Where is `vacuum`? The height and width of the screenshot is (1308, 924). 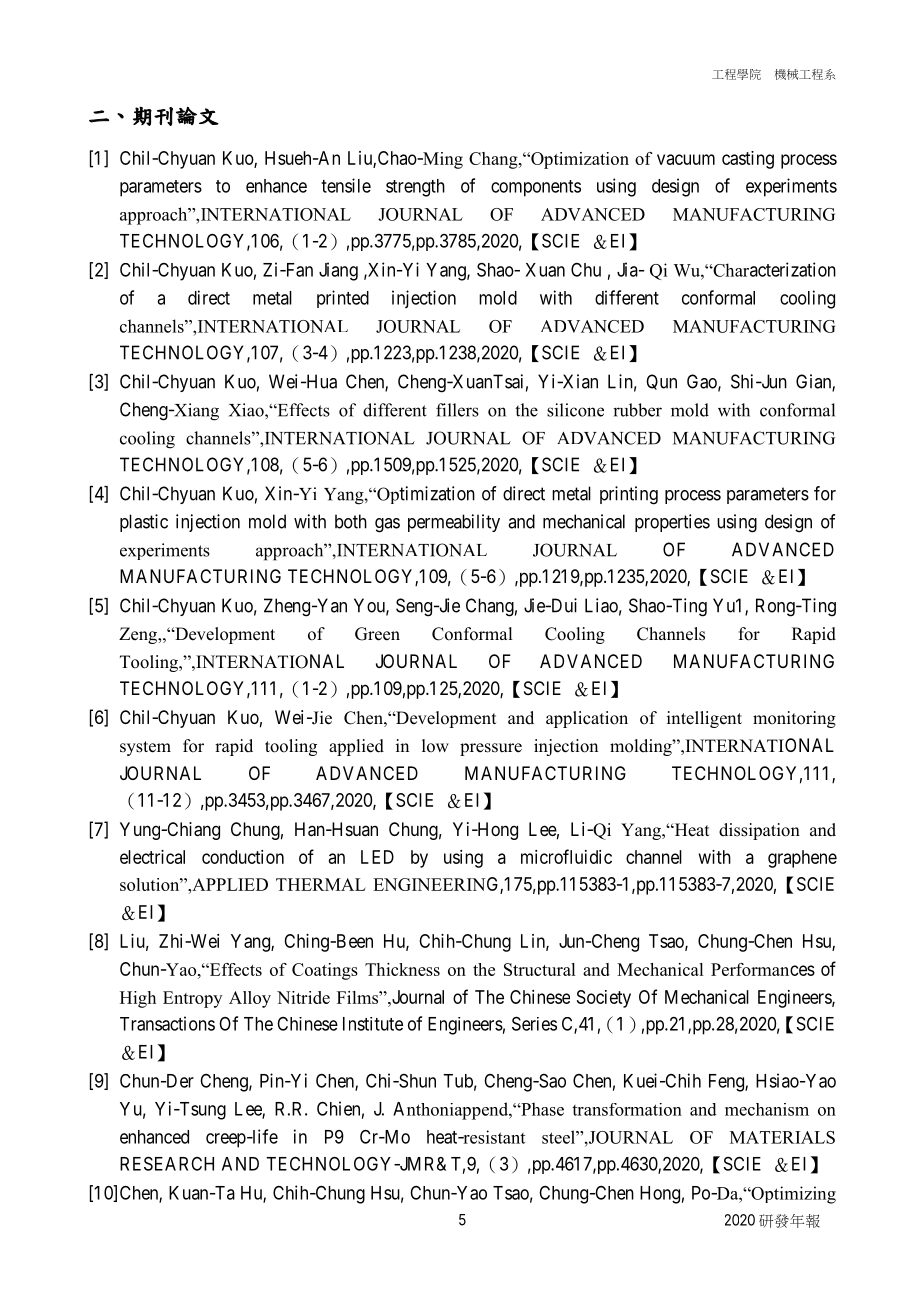 vacuum is located at coordinates (686, 159).
